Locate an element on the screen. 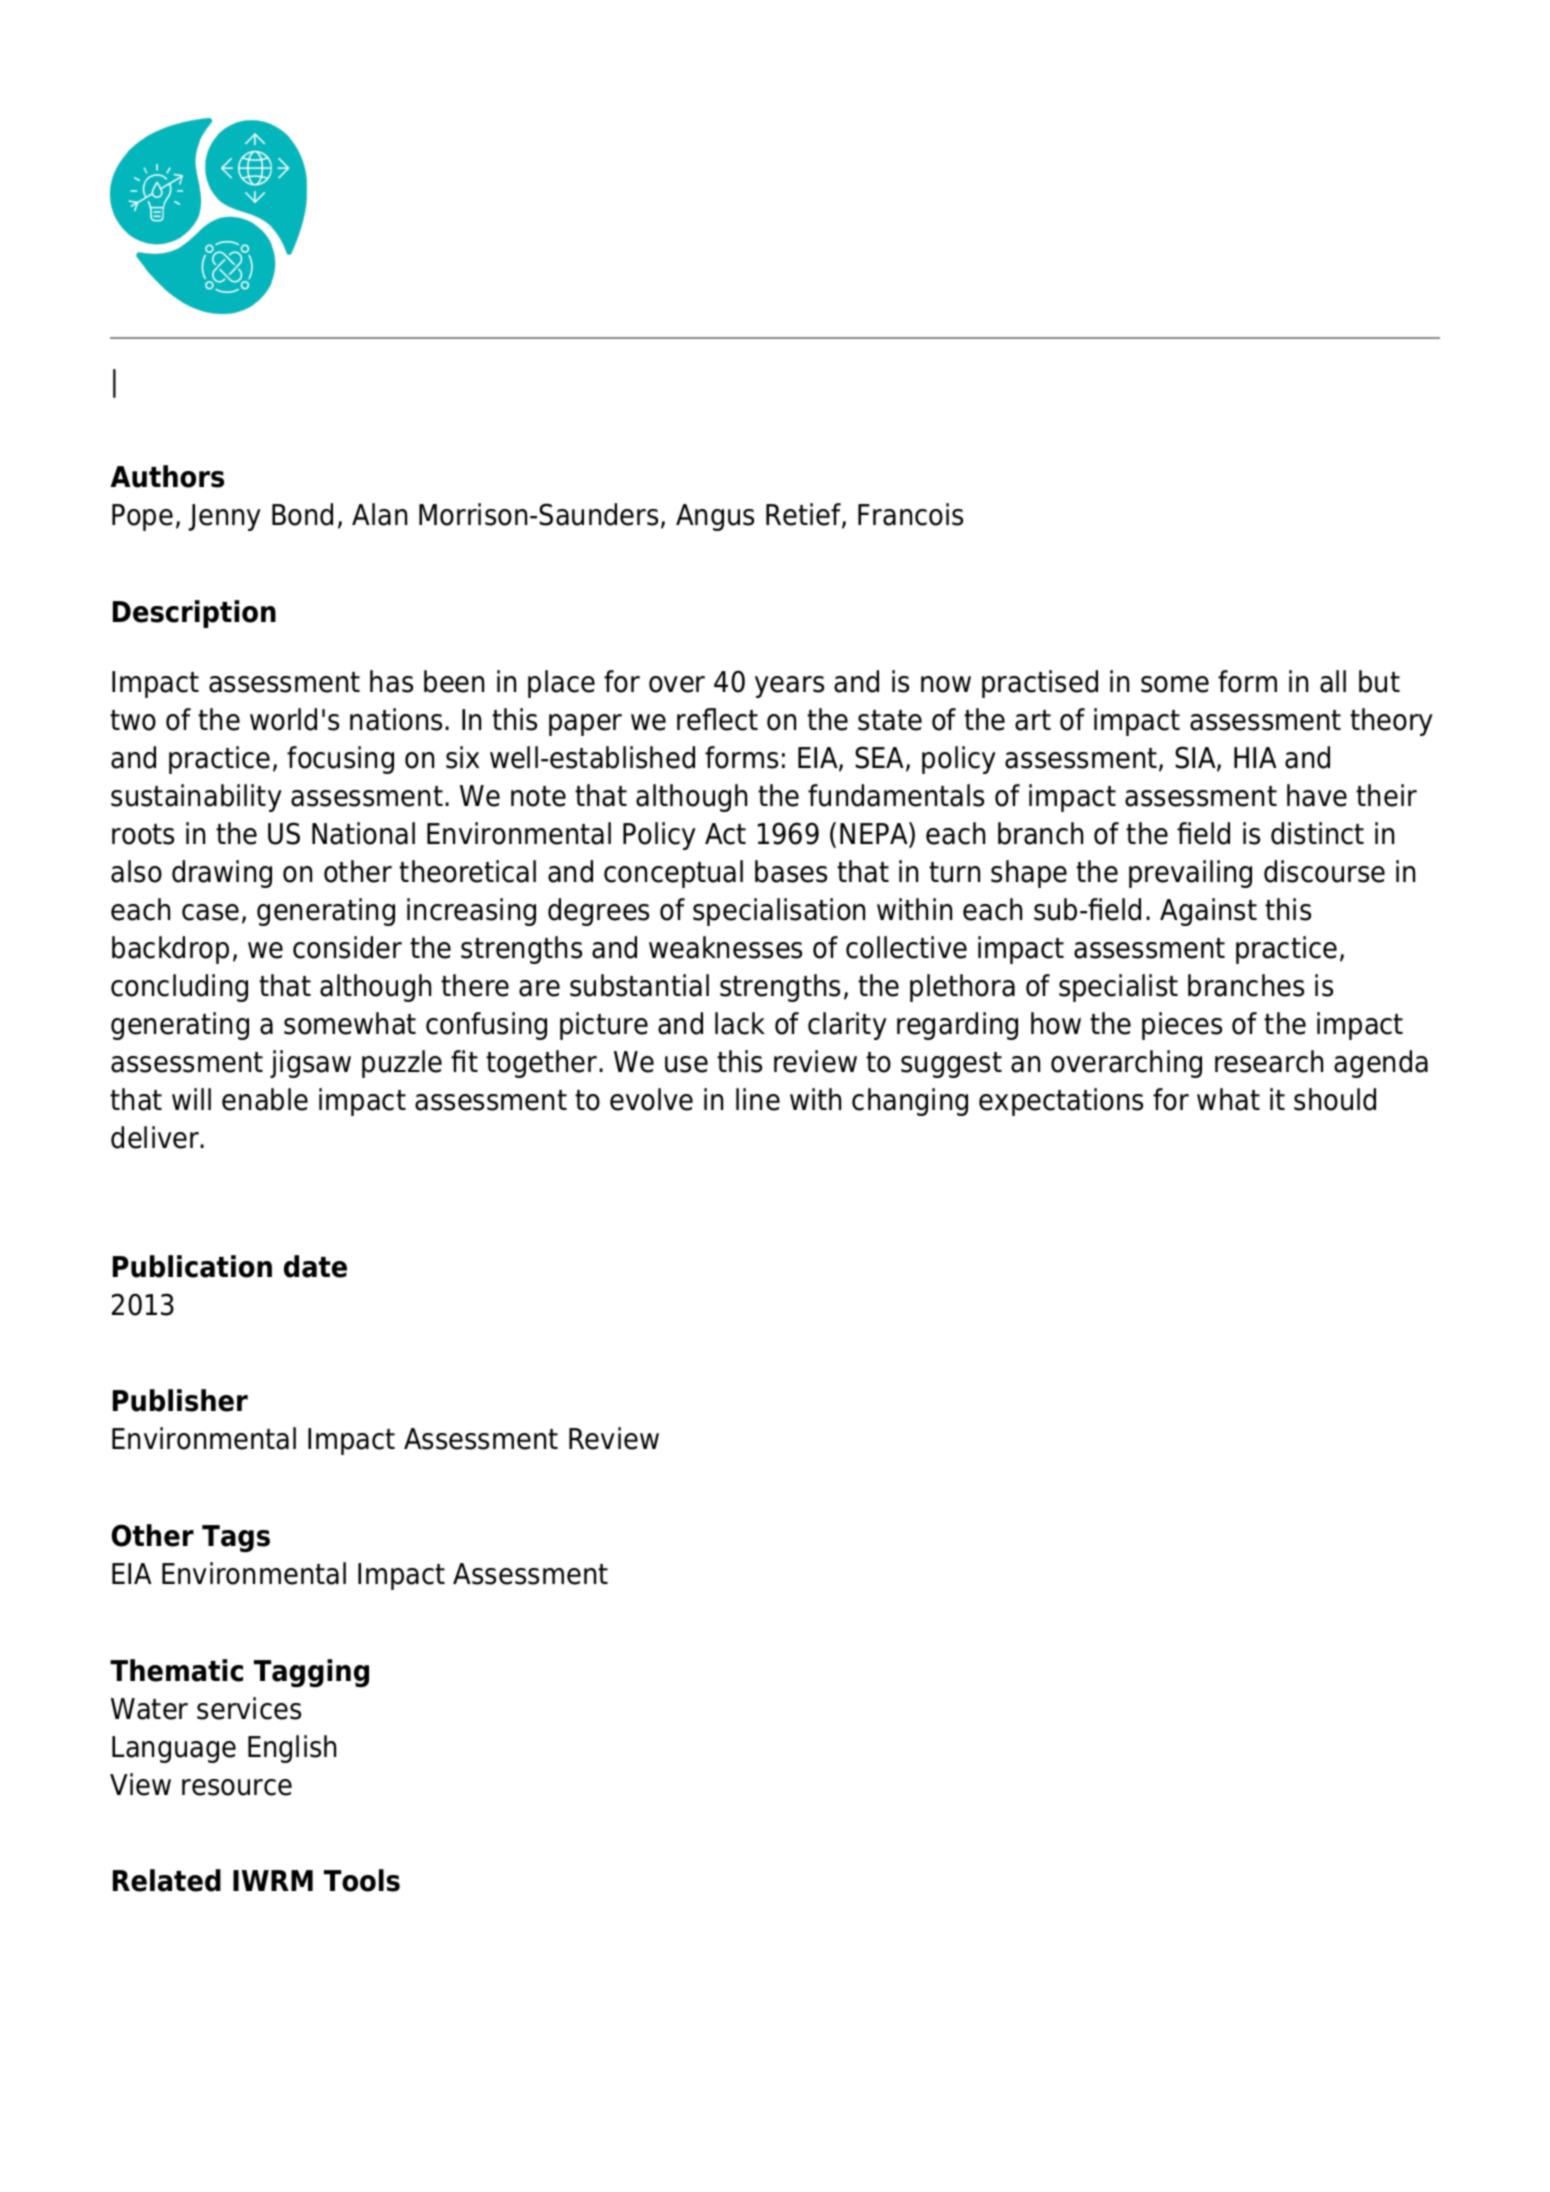 The width and height of the screenshot is (1550, 2192). resource is located at coordinates (237, 1787).
